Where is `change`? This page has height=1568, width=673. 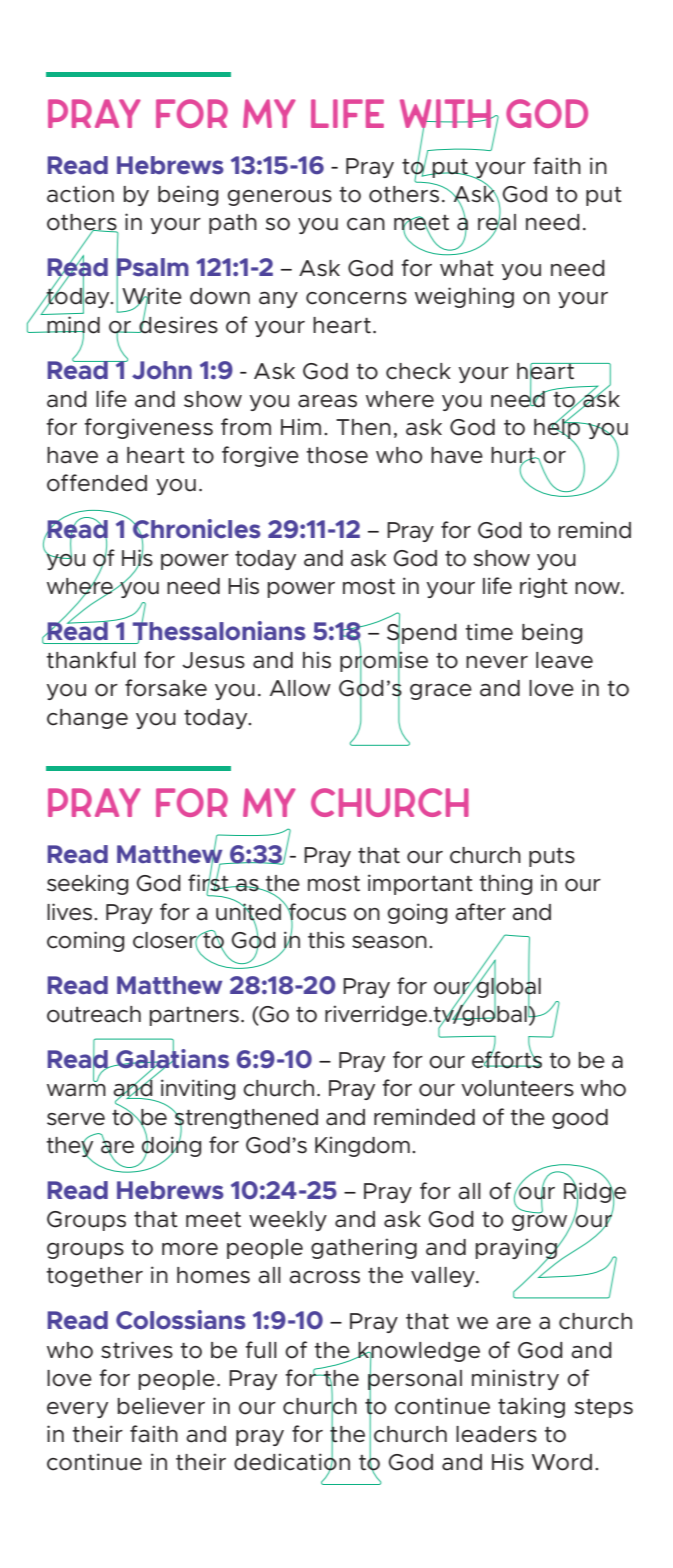
change is located at coordinates (87, 719).
